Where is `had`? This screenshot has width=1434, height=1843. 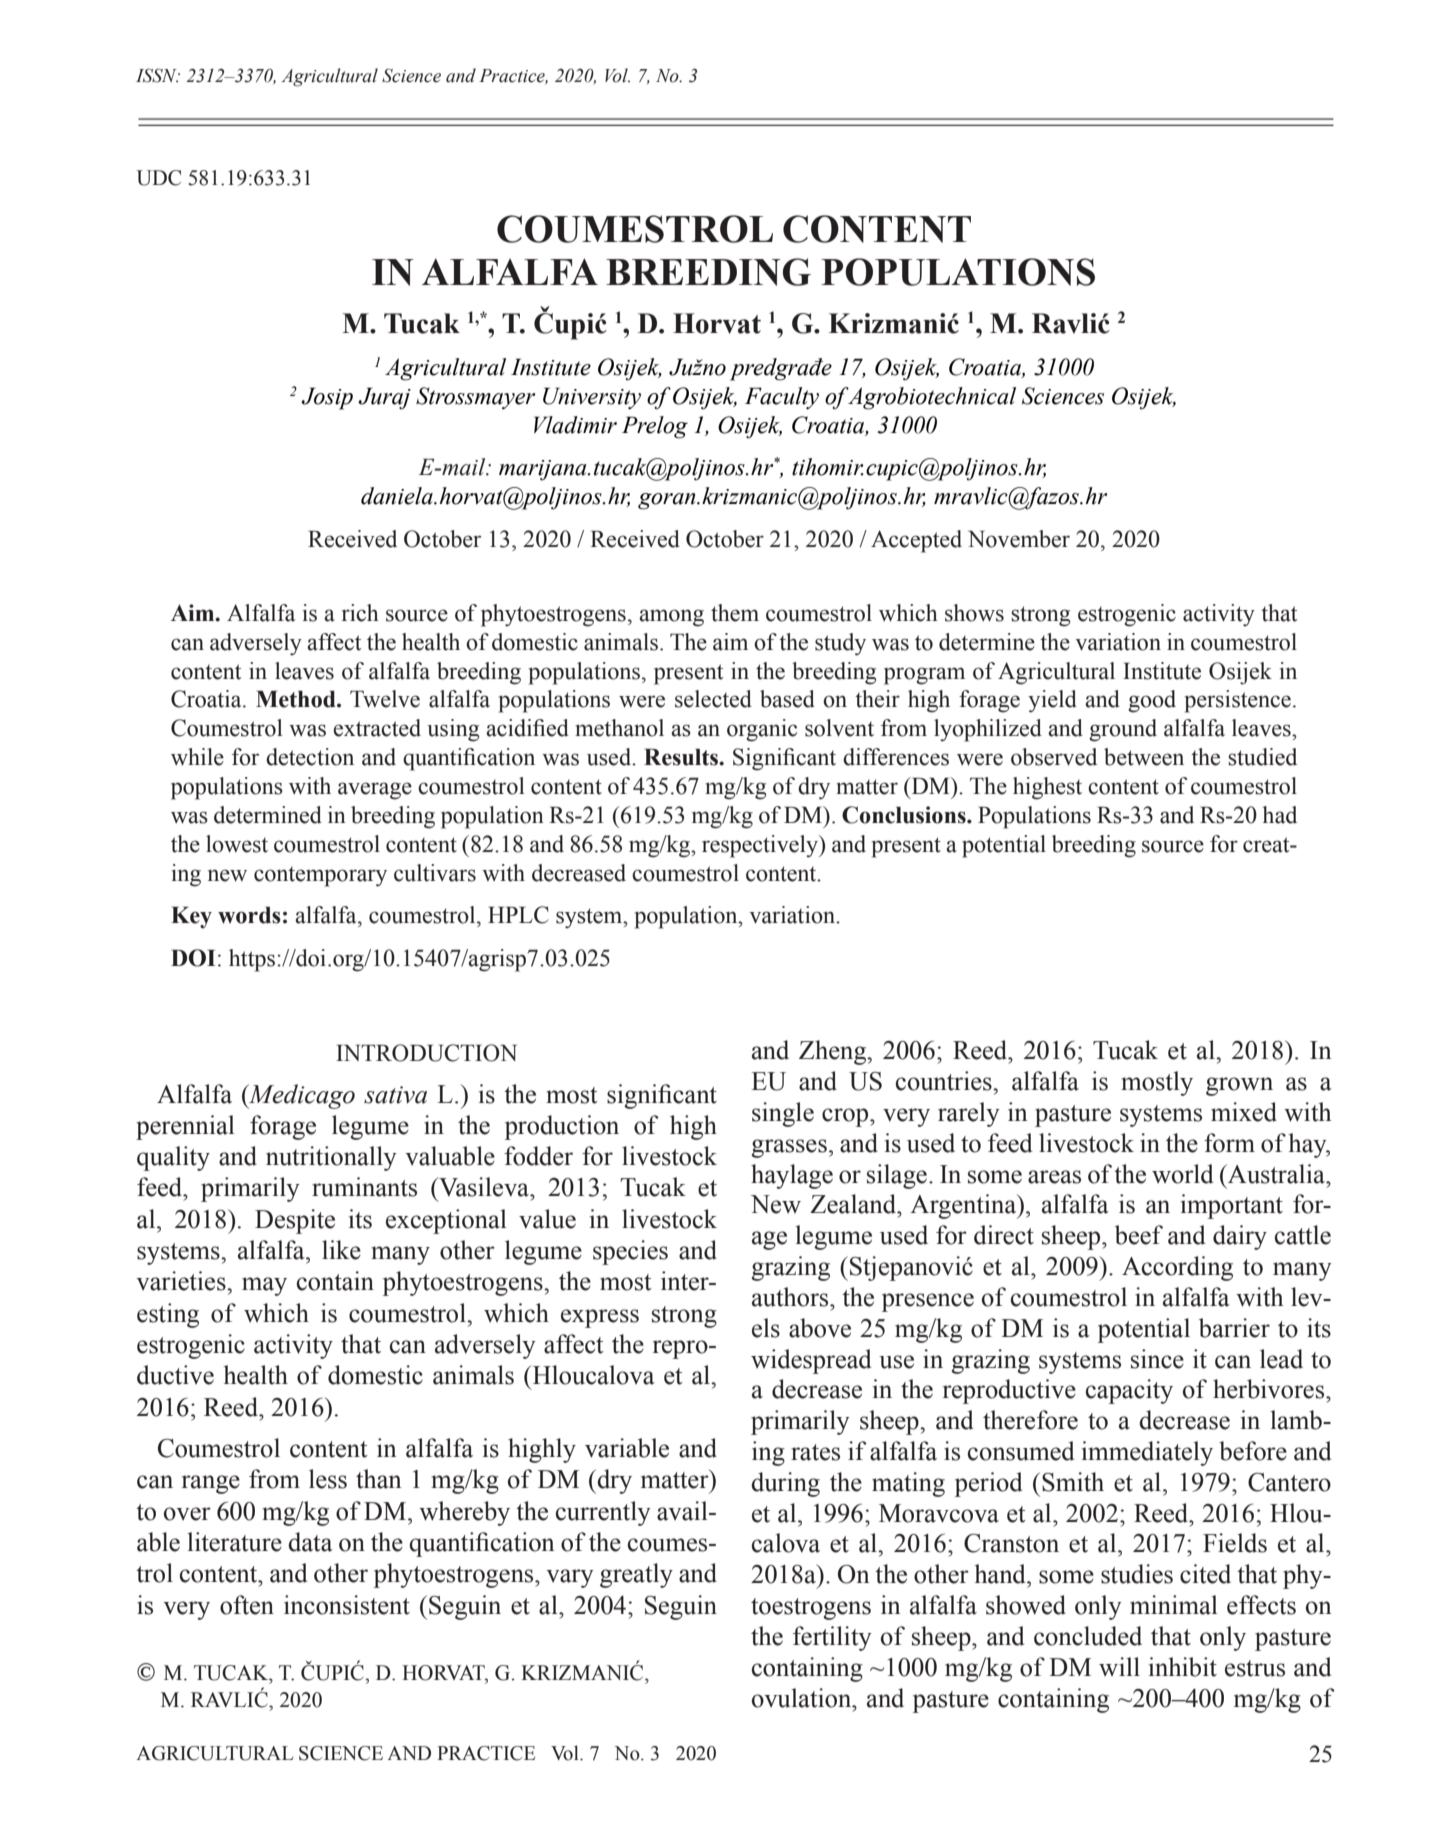
had is located at coordinates (1279, 815).
